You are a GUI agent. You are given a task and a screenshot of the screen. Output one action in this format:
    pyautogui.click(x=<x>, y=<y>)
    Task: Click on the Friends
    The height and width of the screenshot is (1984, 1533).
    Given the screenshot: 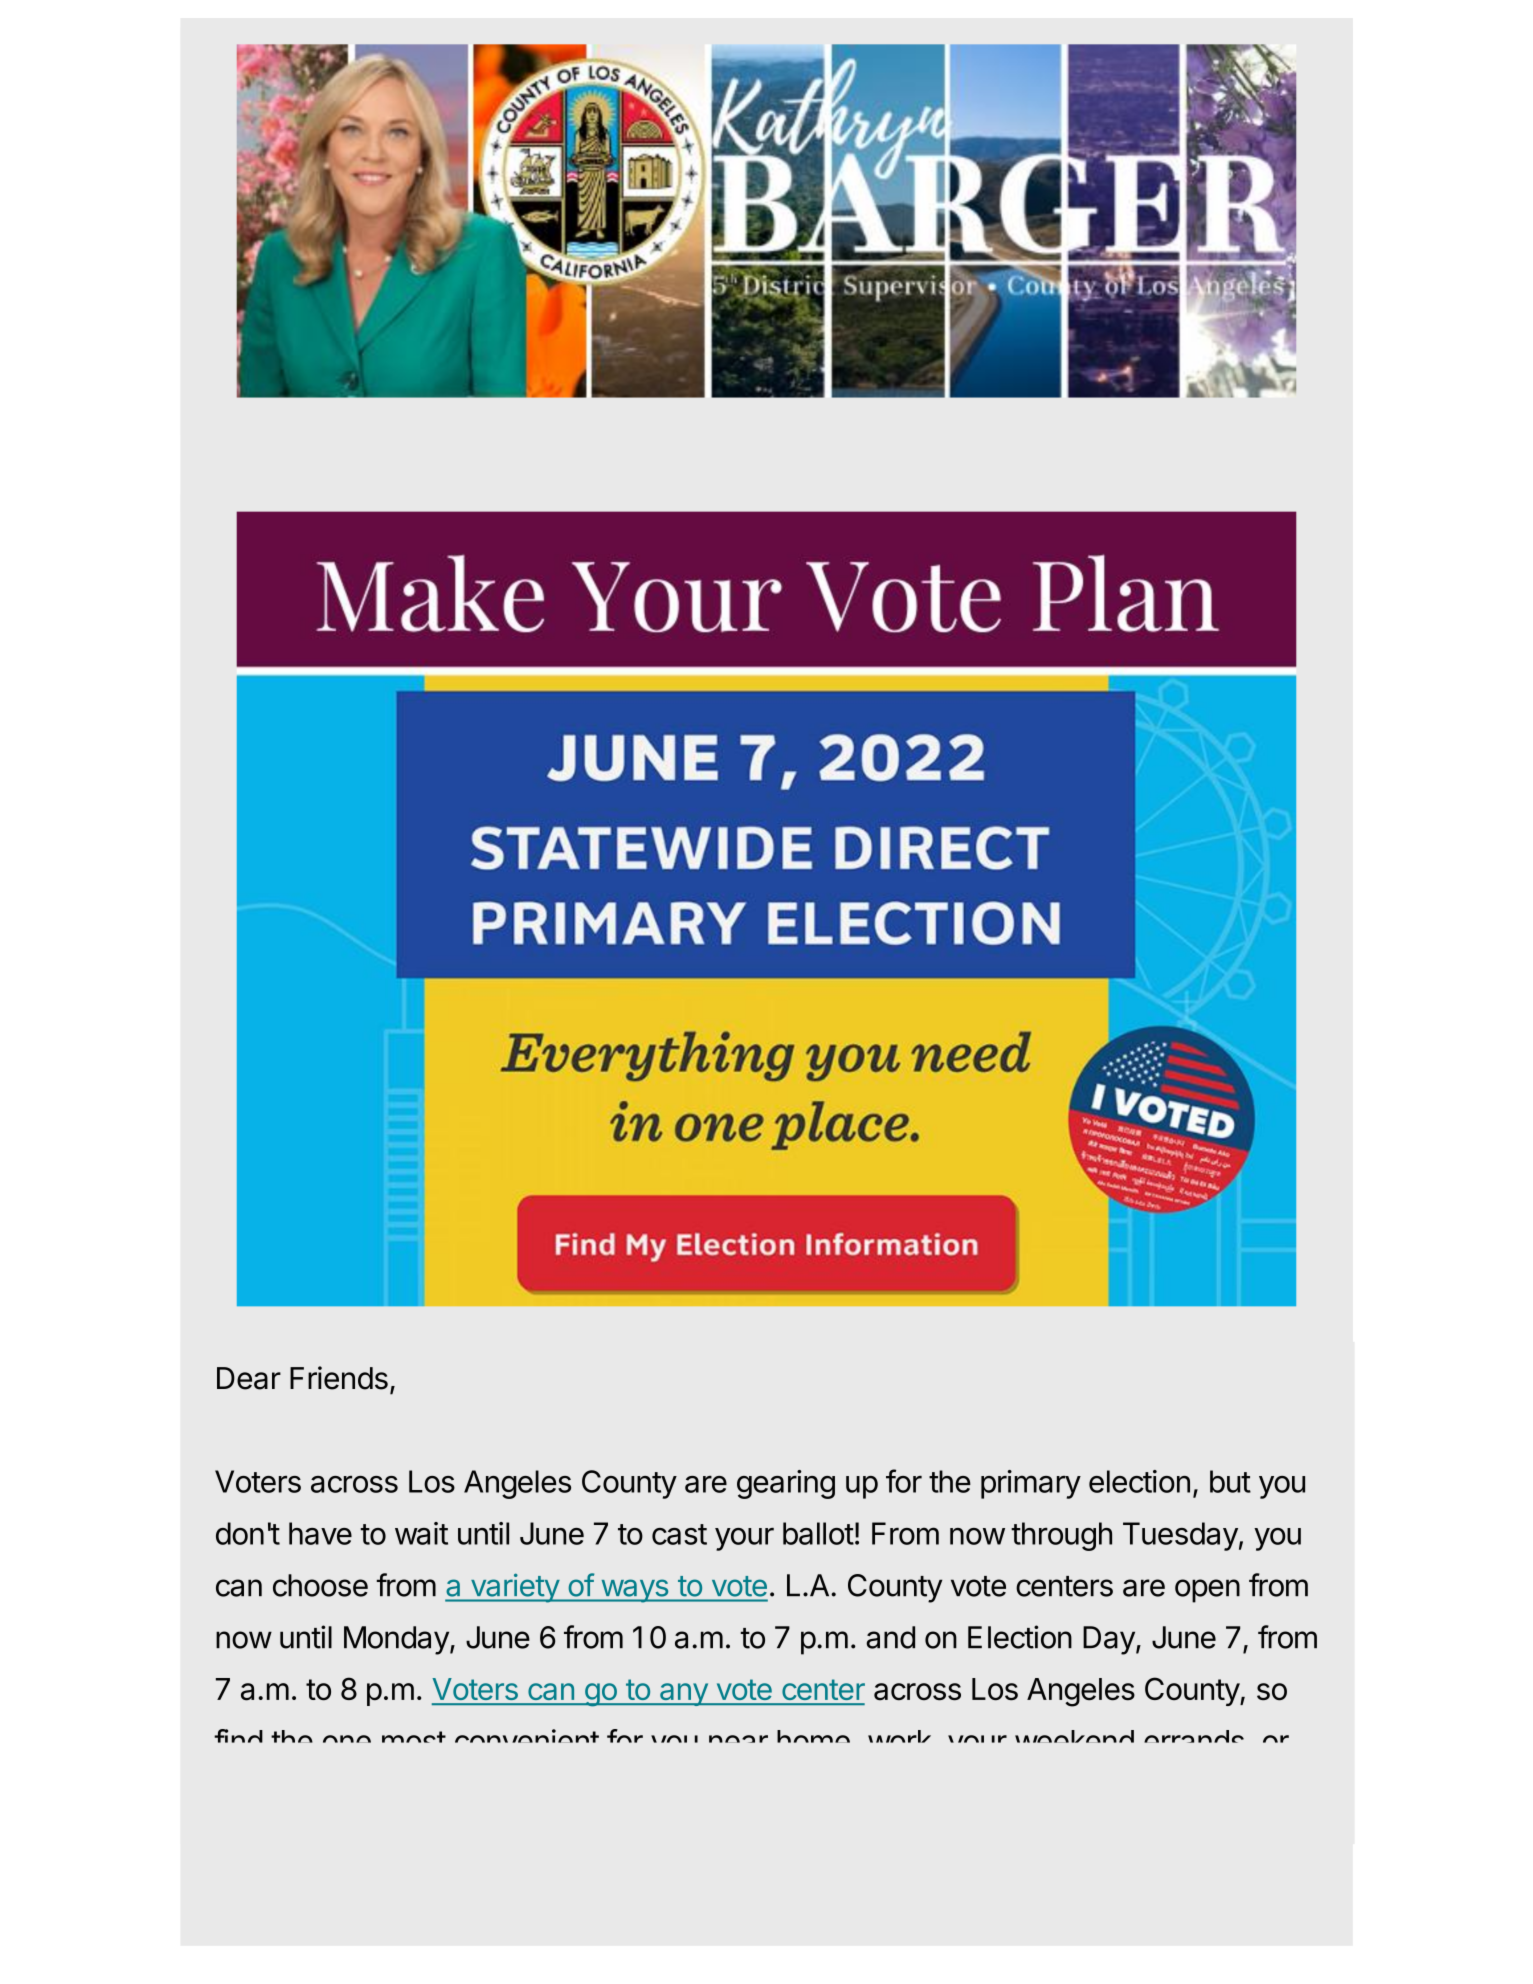 What is the action you would take?
    pyautogui.click(x=339, y=1378)
